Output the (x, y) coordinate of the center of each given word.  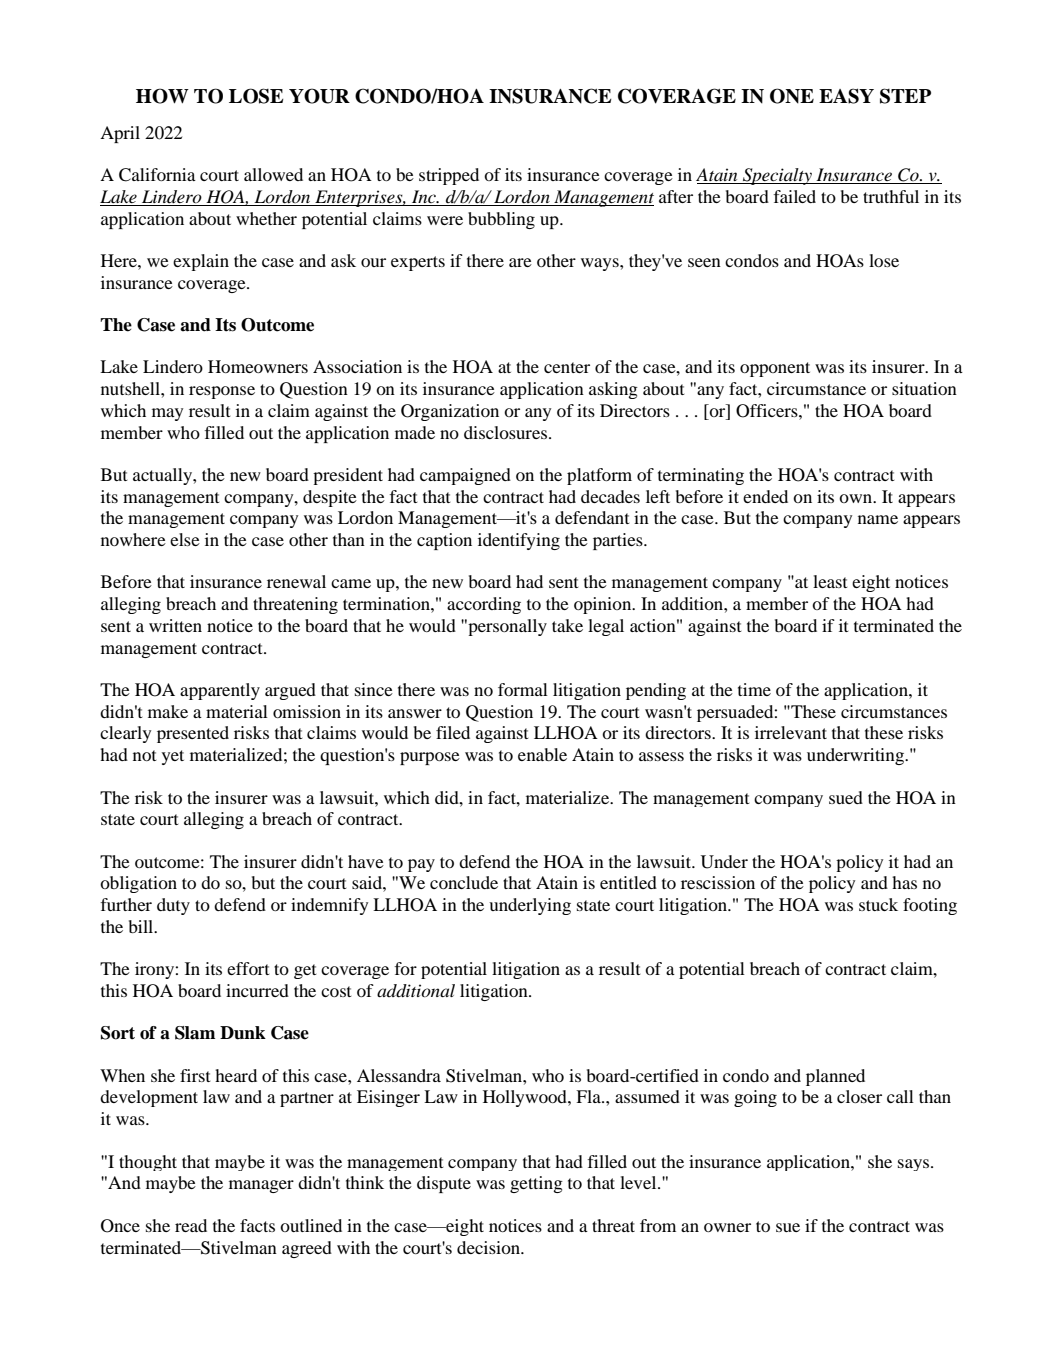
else (185, 539)
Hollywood (526, 1098)
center (567, 367)
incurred (257, 990)
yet (173, 757)
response (222, 392)
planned (835, 1077)
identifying (519, 541)
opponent (775, 369)
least (830, 581)
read (191, 1225)
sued (846, 797)
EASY (846, 96)
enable (542, 754)
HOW (162, 96)
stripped (449, 176)
